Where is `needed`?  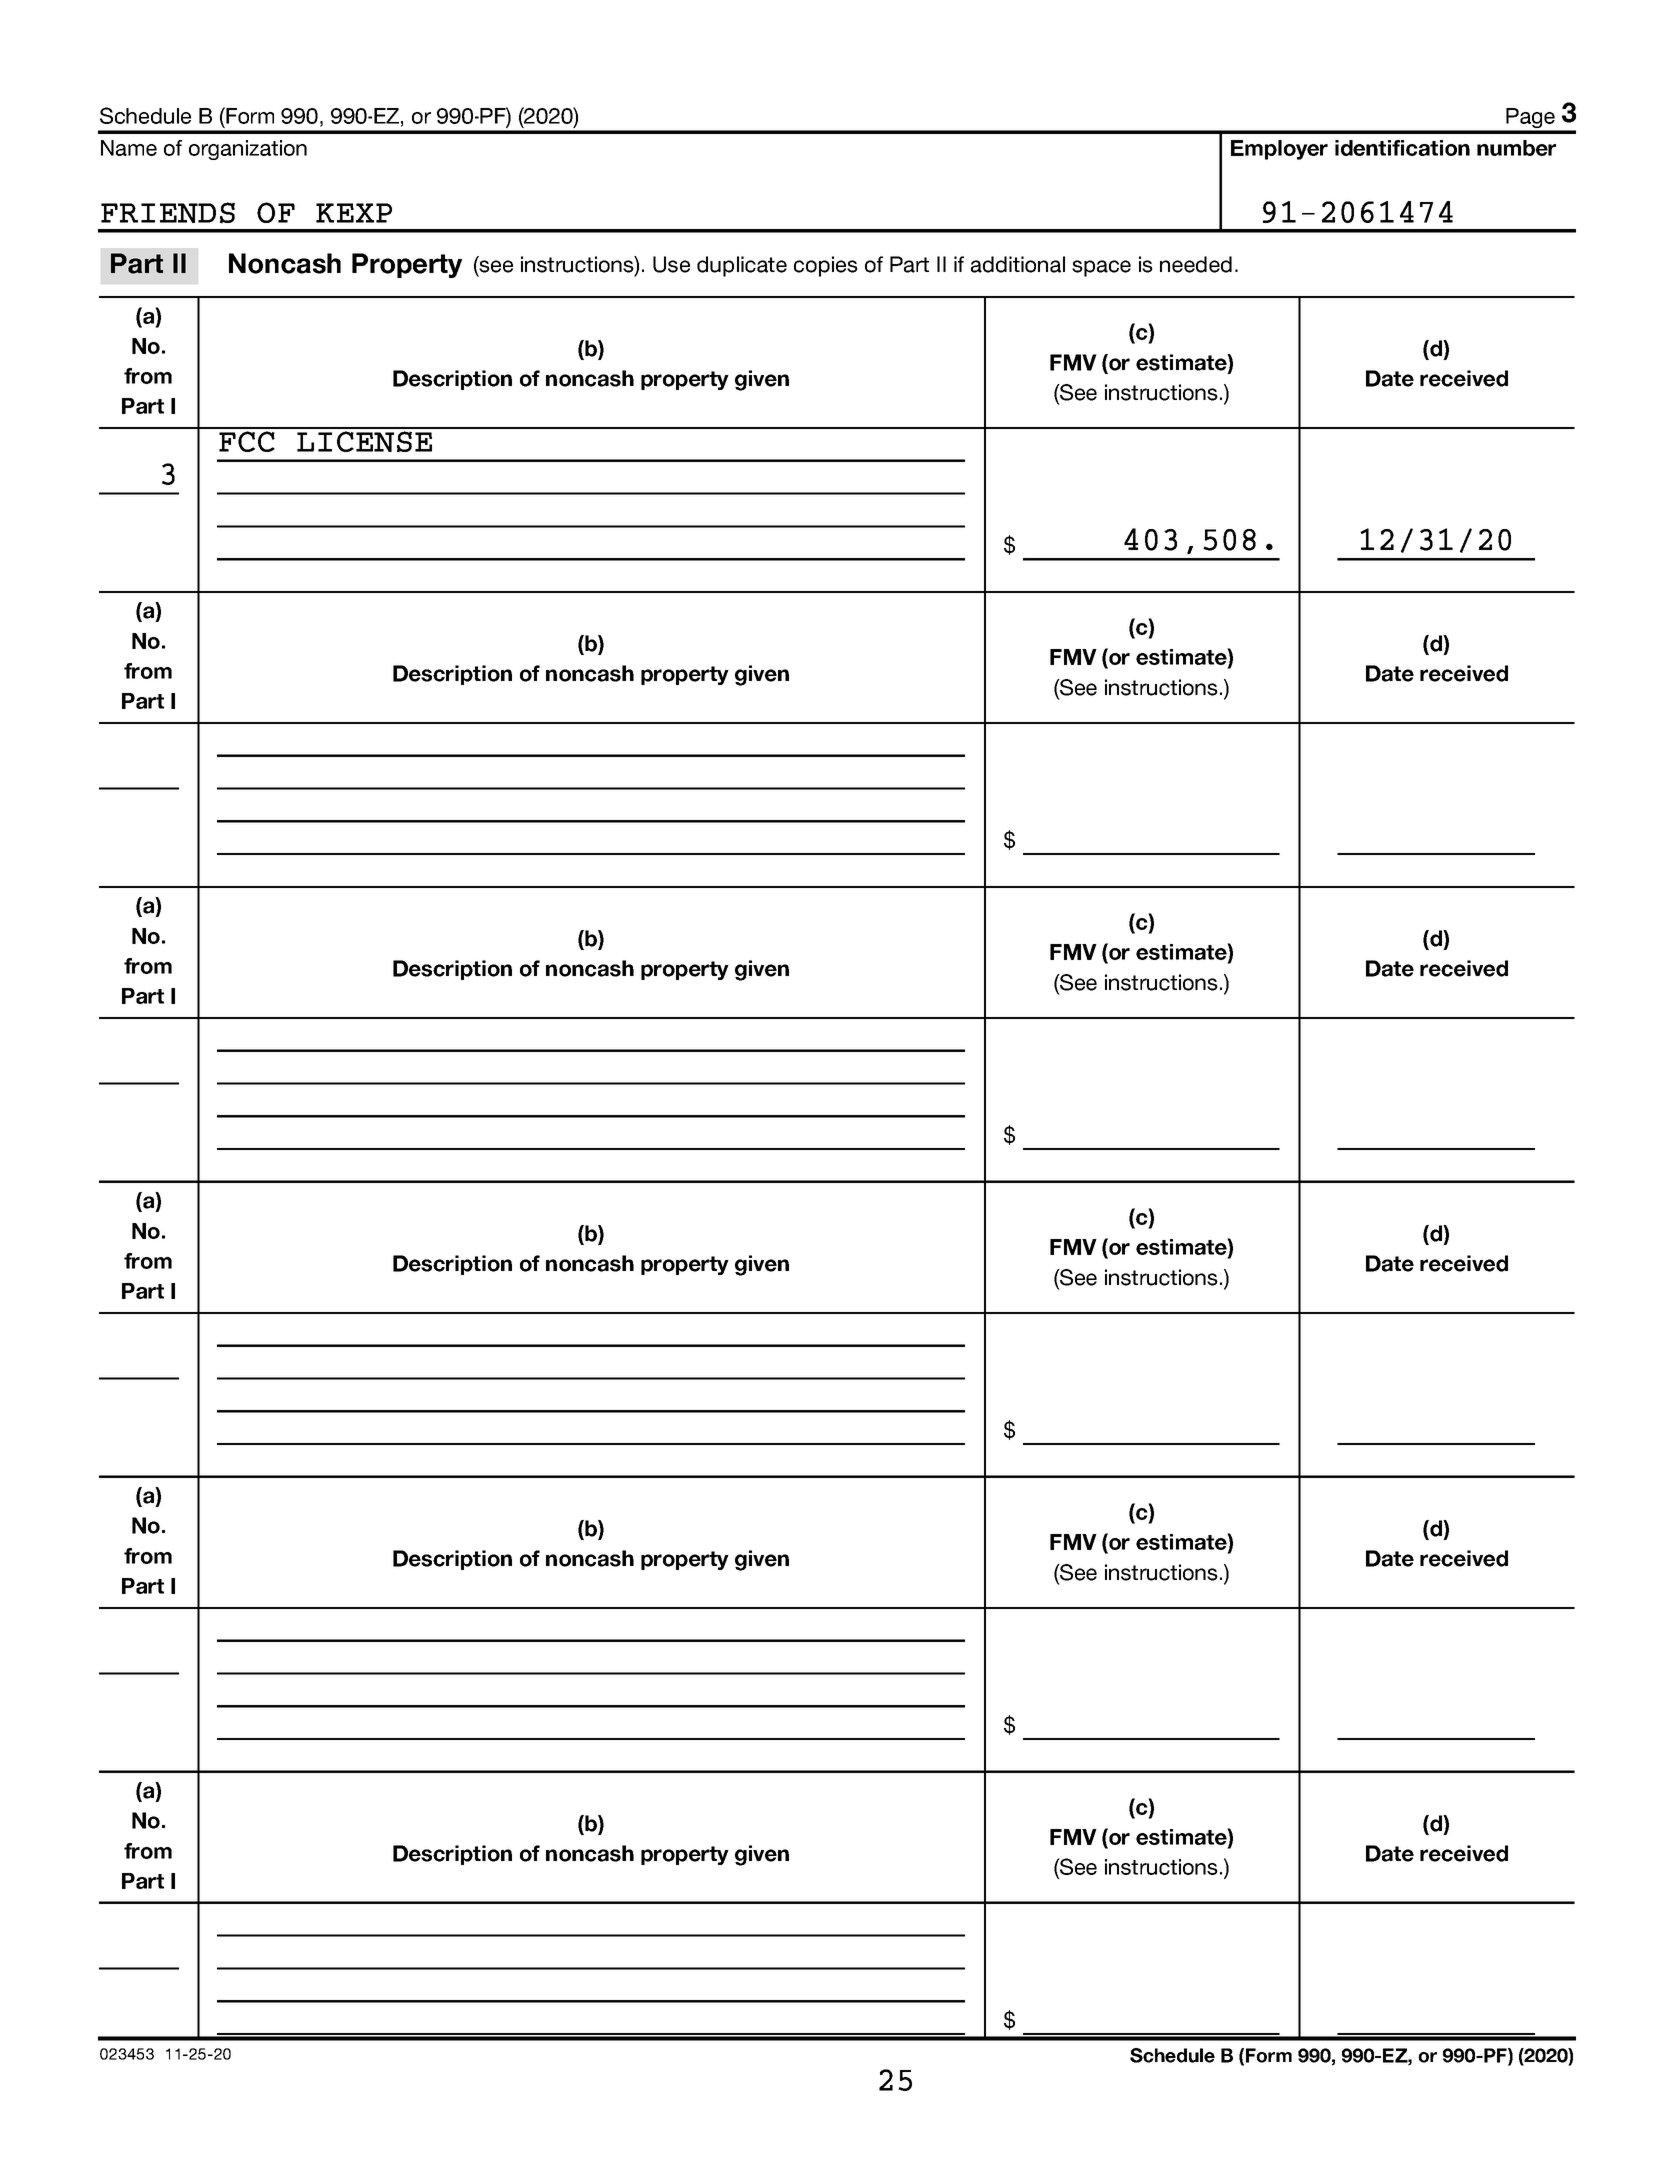 needed is located at coordinates (1196, 264).
